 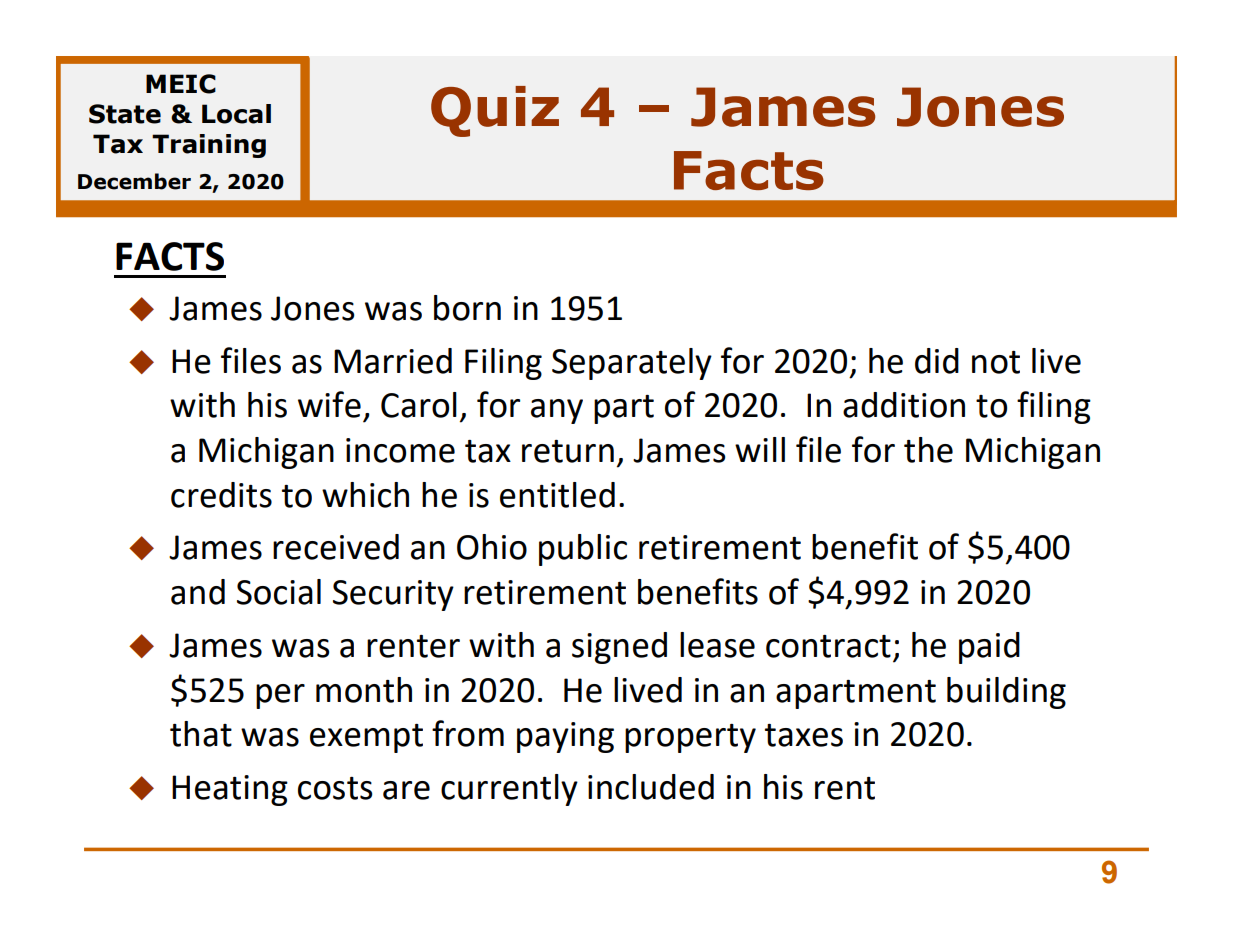 What do you see at coordinates (632, 364) in the screenshot?
I see `Separately` at bounding box center [632, 364].
